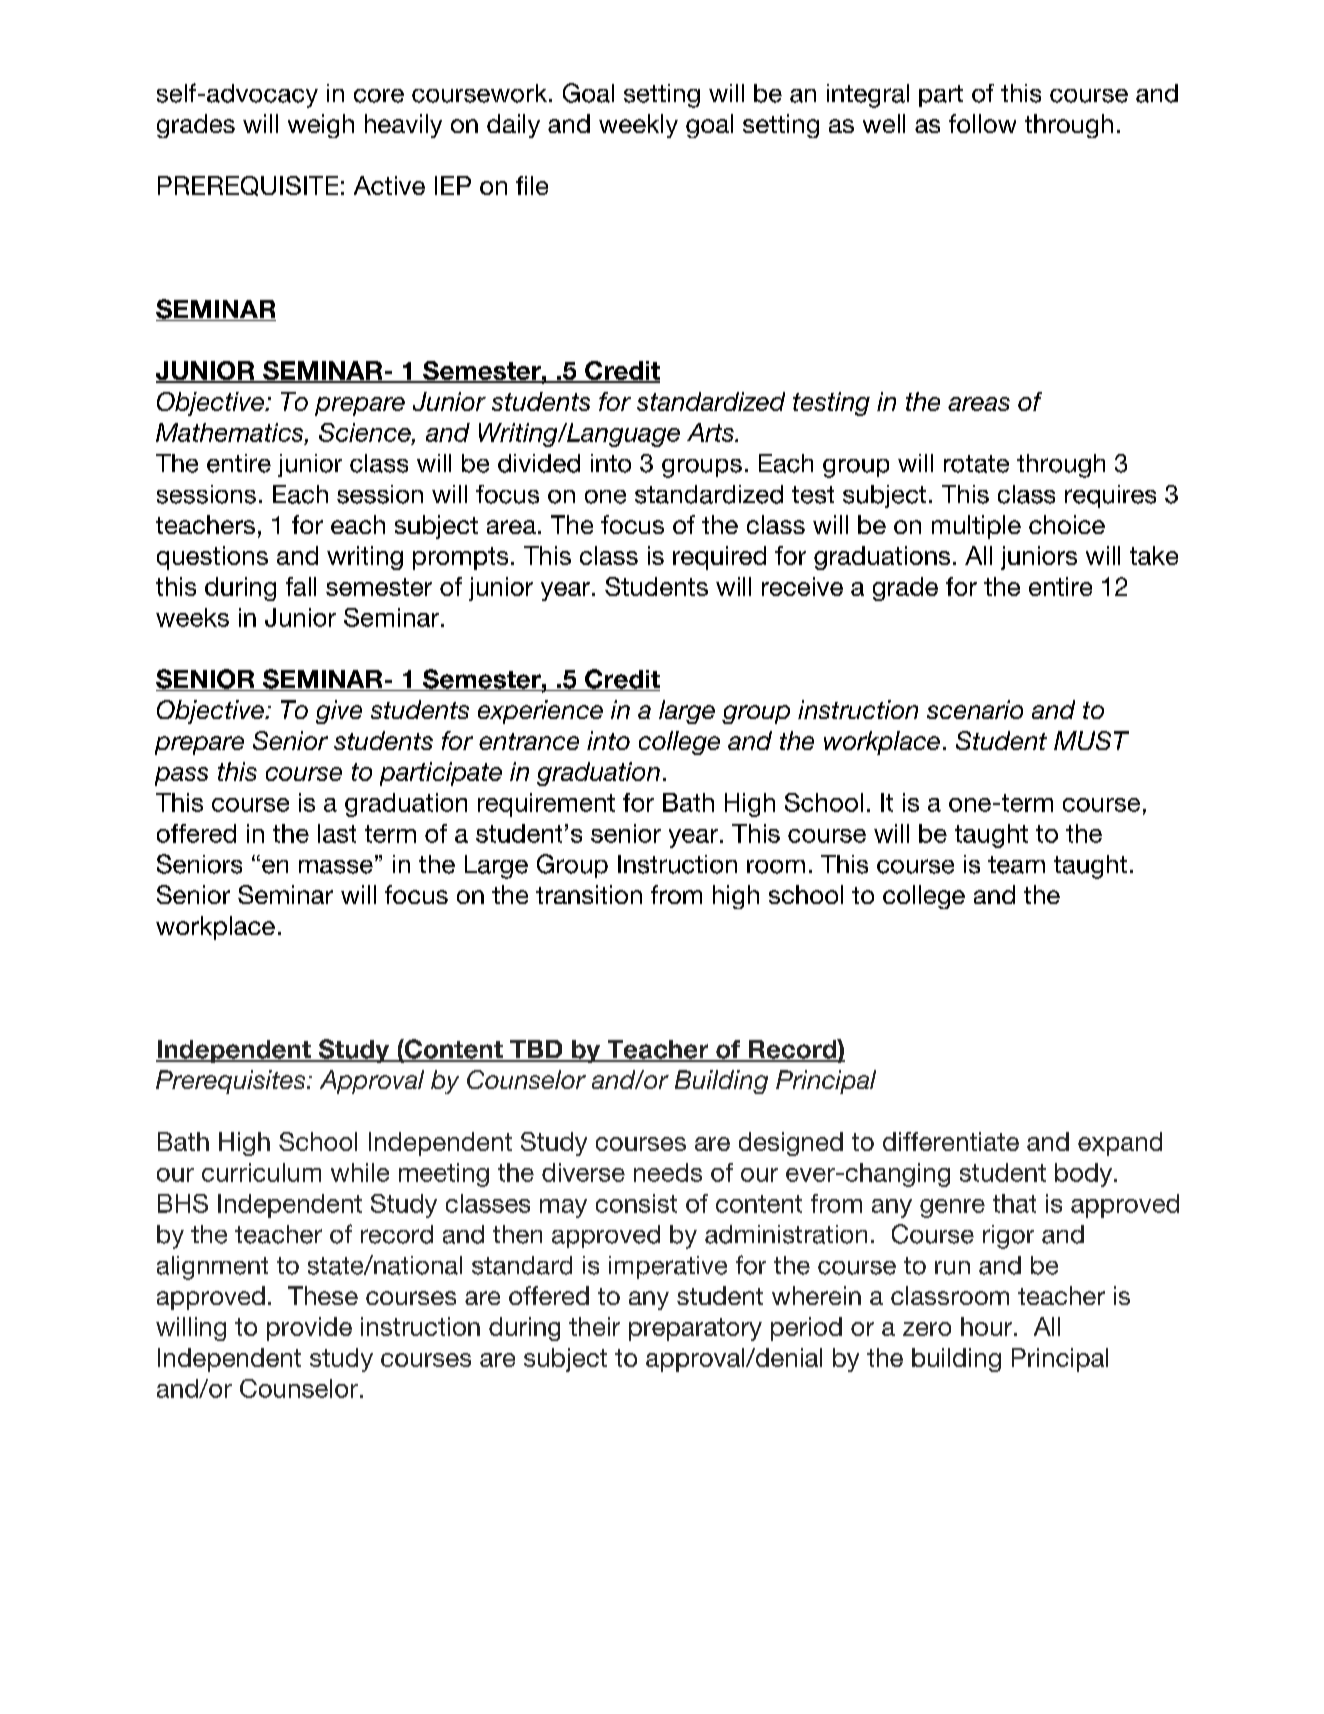 This page has width=1324, height=1714. What do you see at coordinates (540, 712) in the page?
I see `experience` at bounding box center [540, 712].
